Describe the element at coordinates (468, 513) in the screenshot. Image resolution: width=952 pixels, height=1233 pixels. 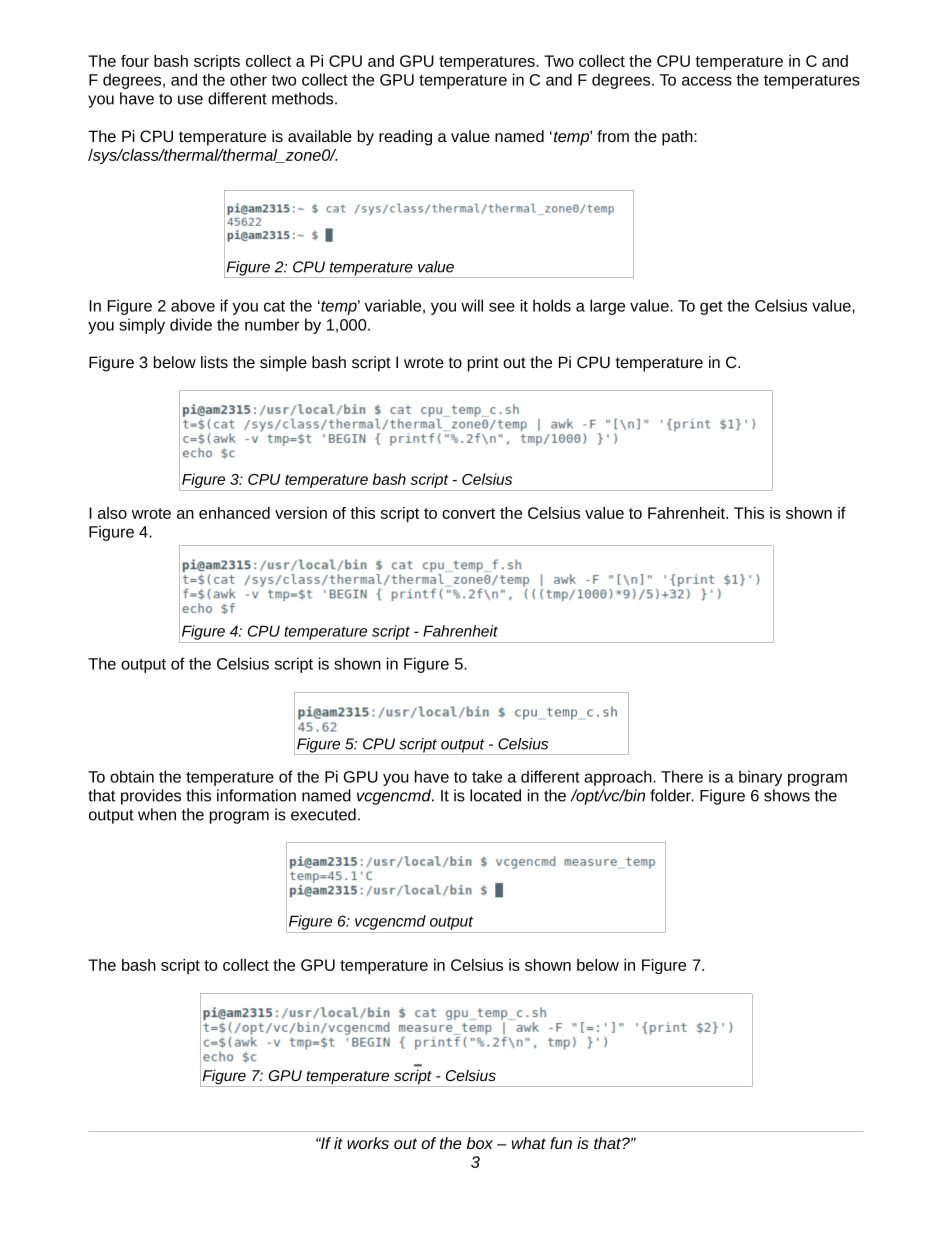
I see `convert` at that location.
